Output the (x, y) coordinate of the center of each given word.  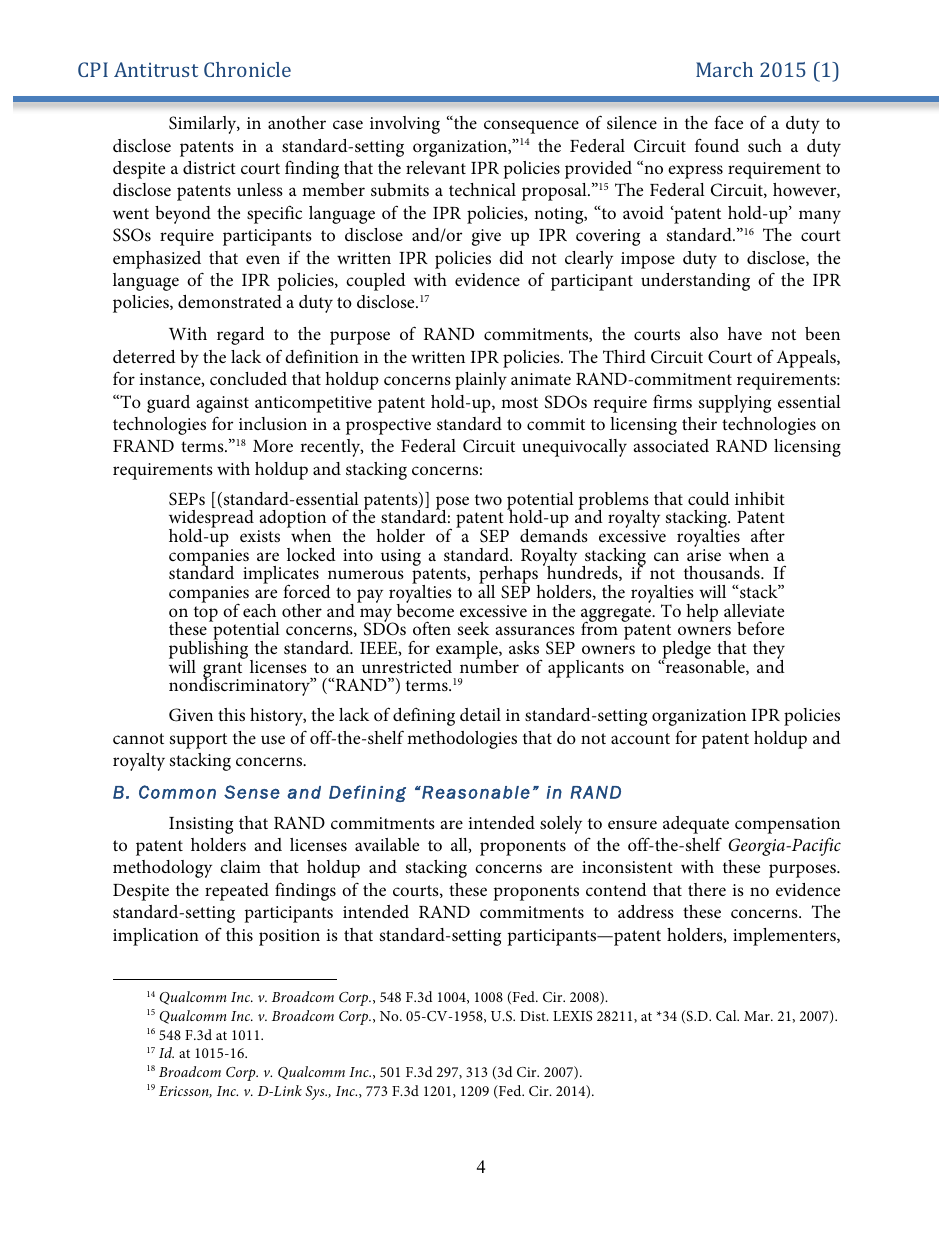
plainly (481, 381)
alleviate (754, 610)
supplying (735, 404)
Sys (316, 1093)
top (206, 614)
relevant (436, 167)
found (717, 145)
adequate (696, 825)
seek (473, 628)
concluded (248, 378)
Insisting (201, 825)
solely (561, 825)
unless (260, 190)
